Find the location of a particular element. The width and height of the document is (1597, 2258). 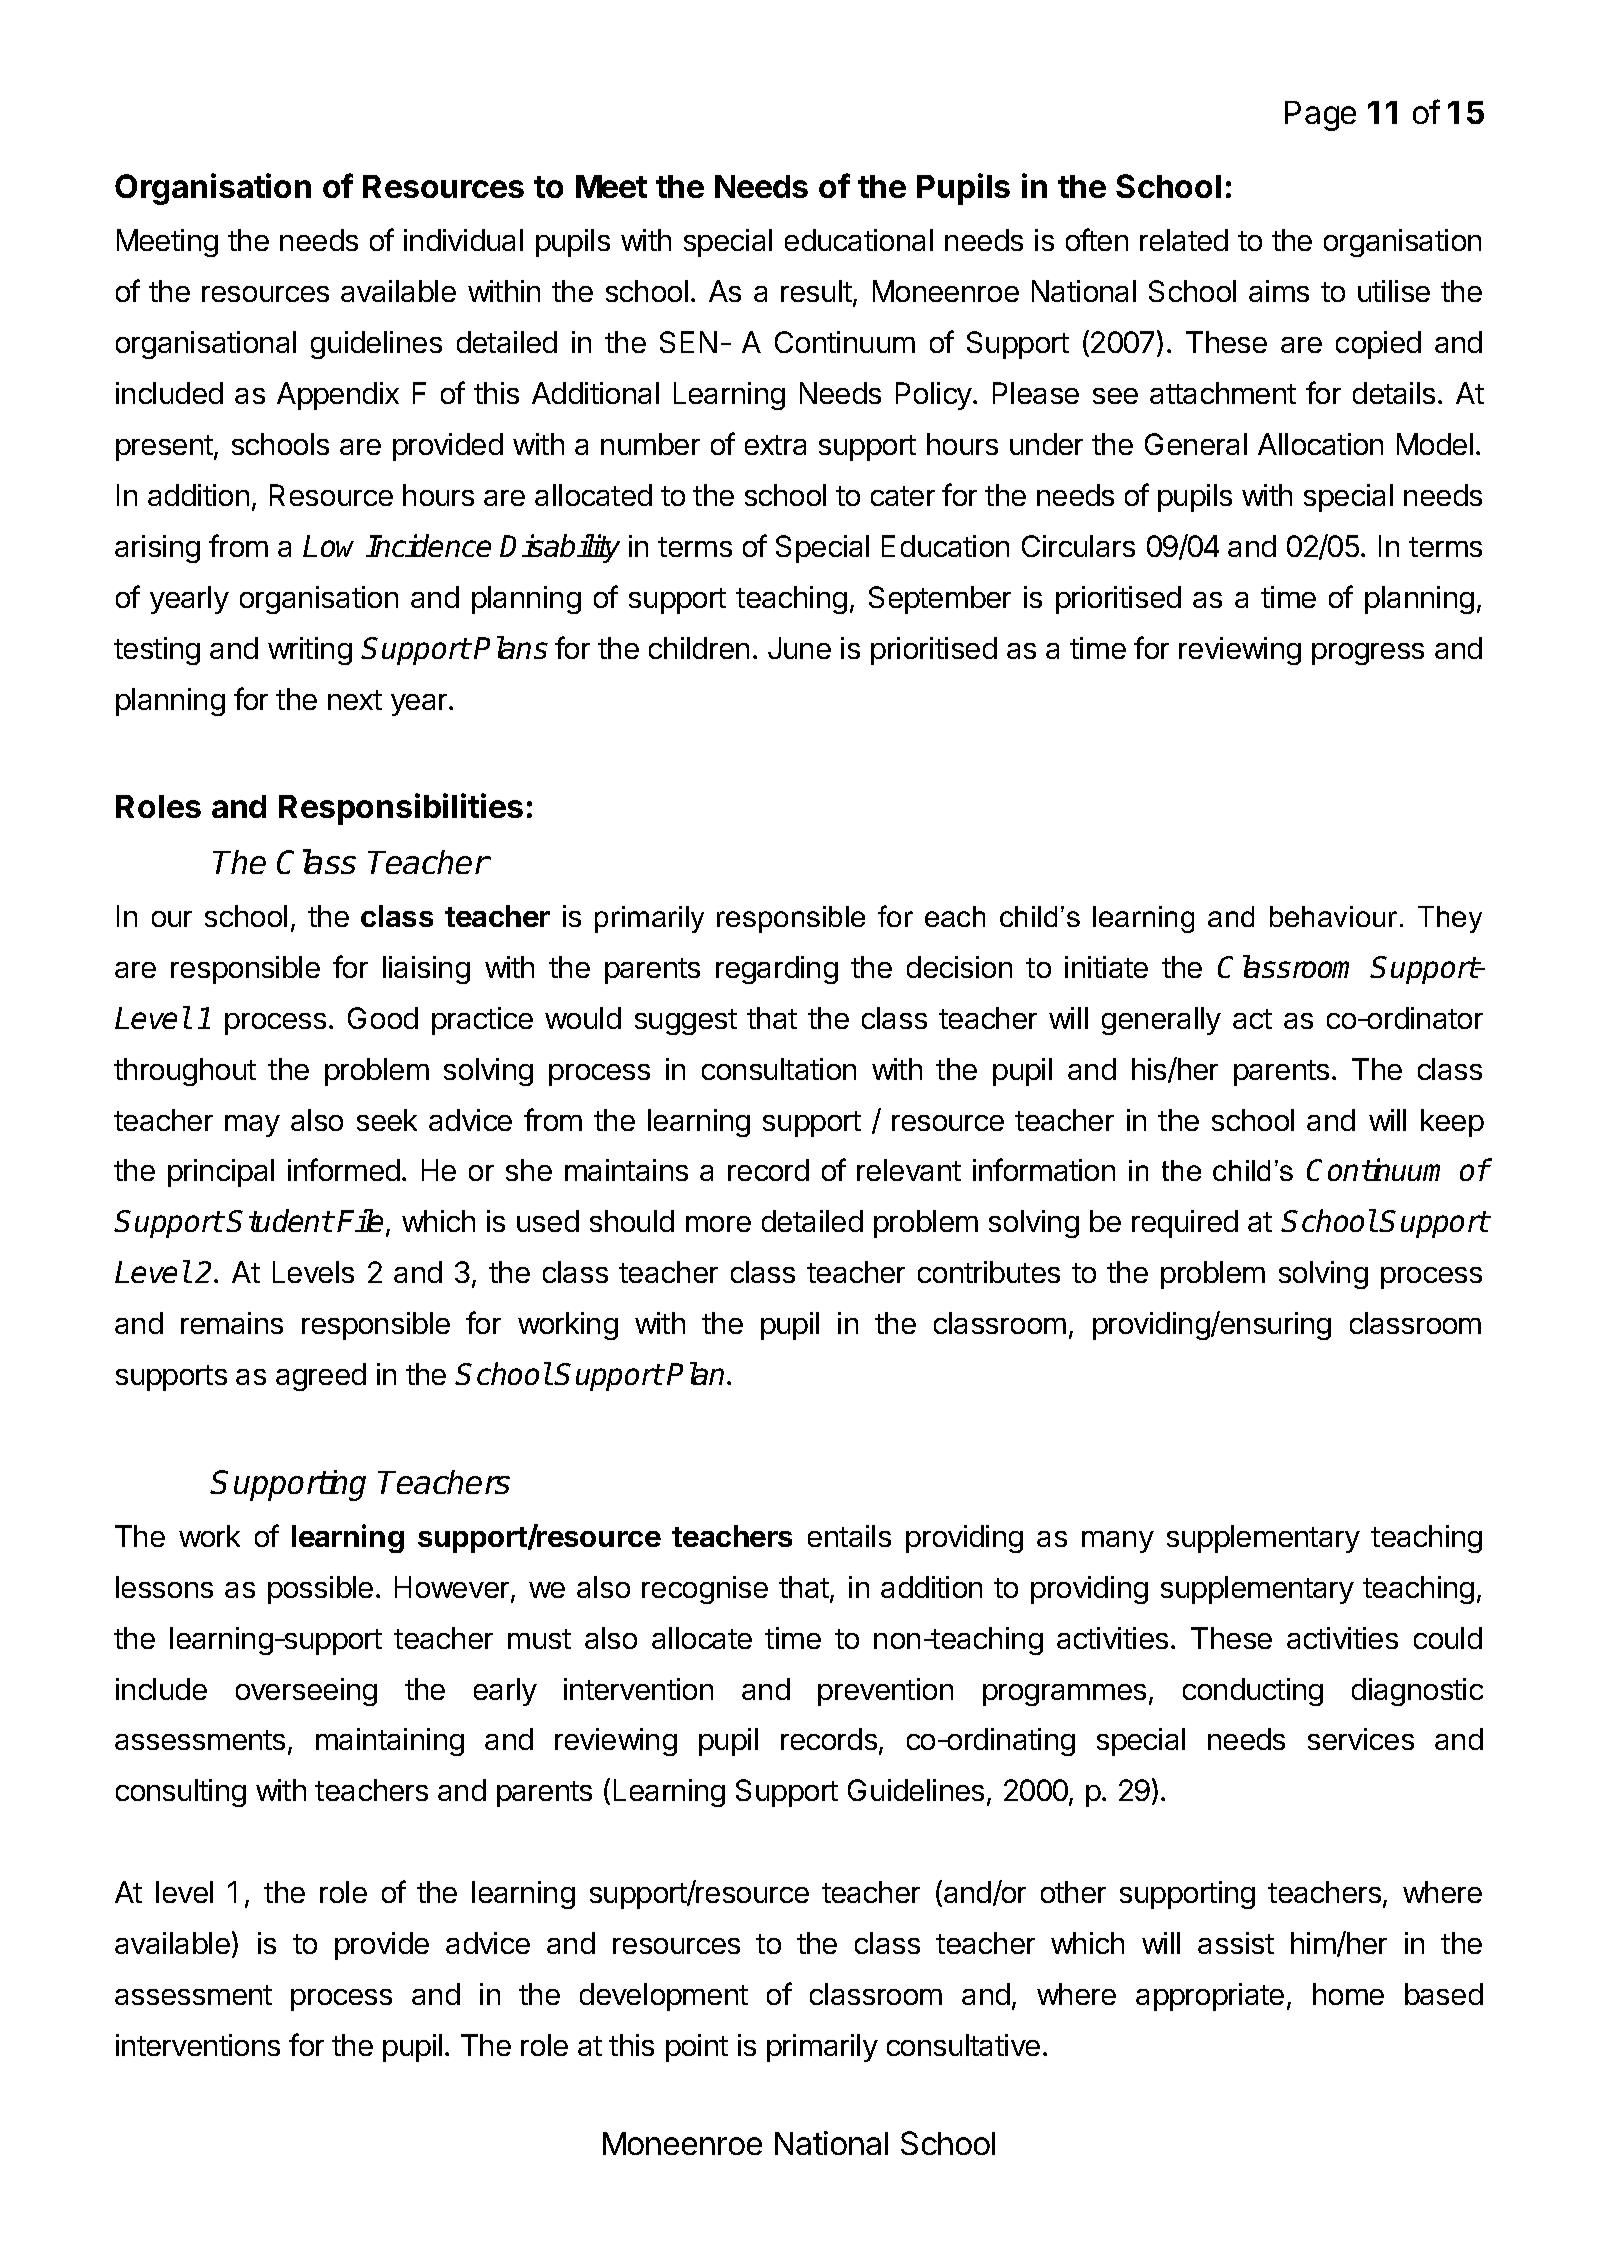

possible is located at coordinates (320, 1590).
